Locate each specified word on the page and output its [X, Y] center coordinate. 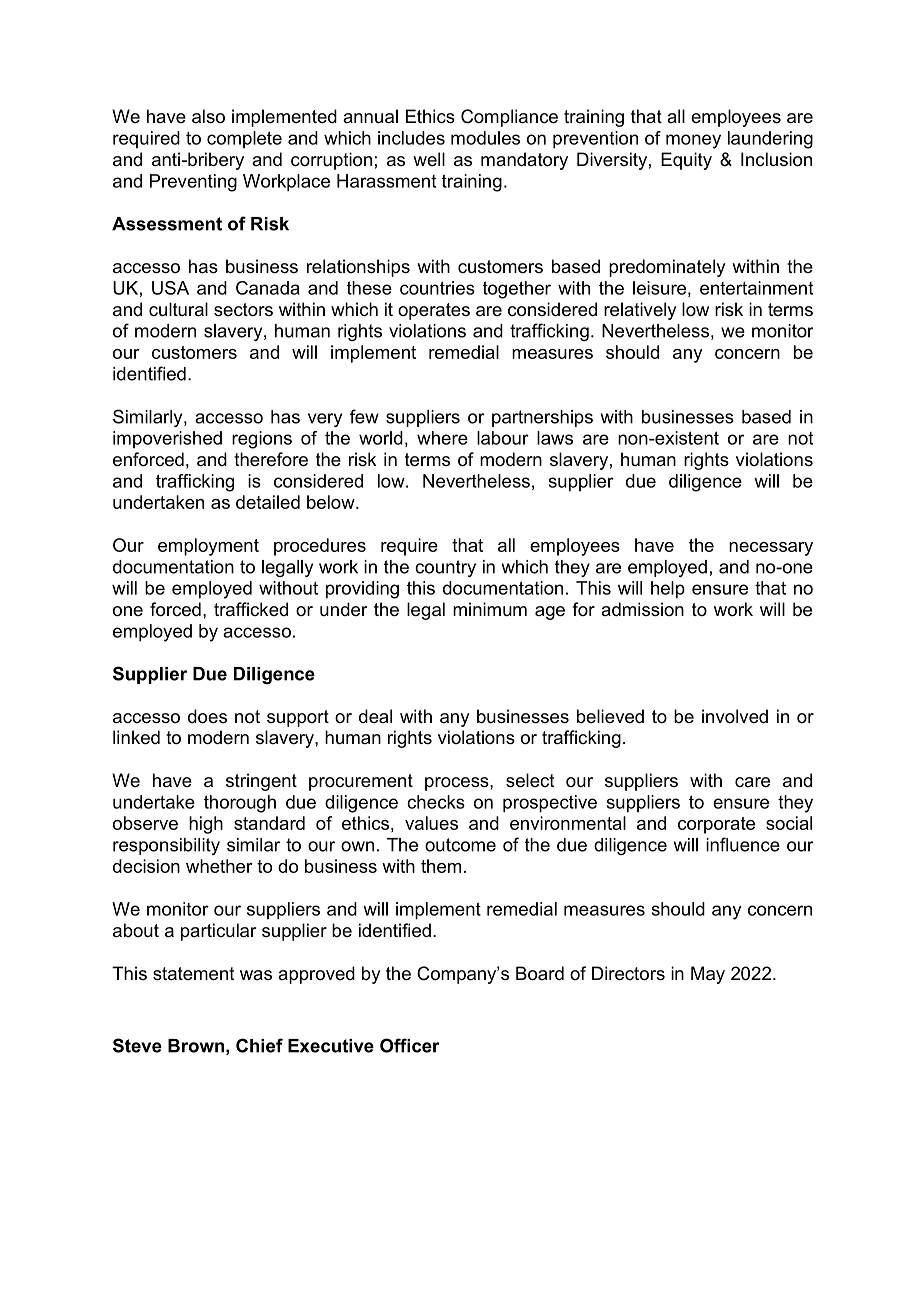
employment [208, 547]
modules [485, 138]
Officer [410, 1045]
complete [244, 139]
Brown [196, 1046]
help [668, 590]
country [445, 568]
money [693, 141]
